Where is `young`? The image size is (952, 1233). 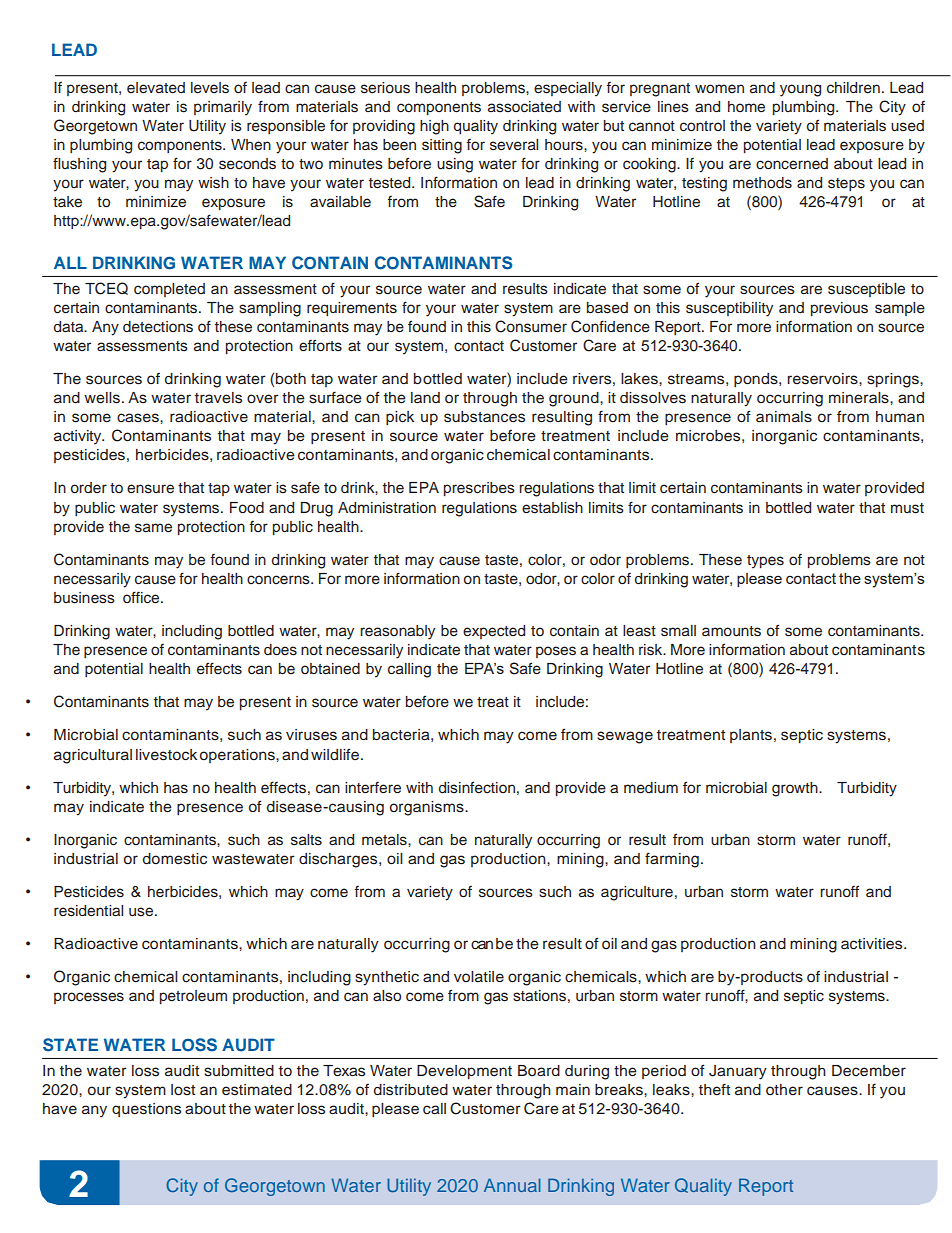
young is located at coordinates (800, 90).
